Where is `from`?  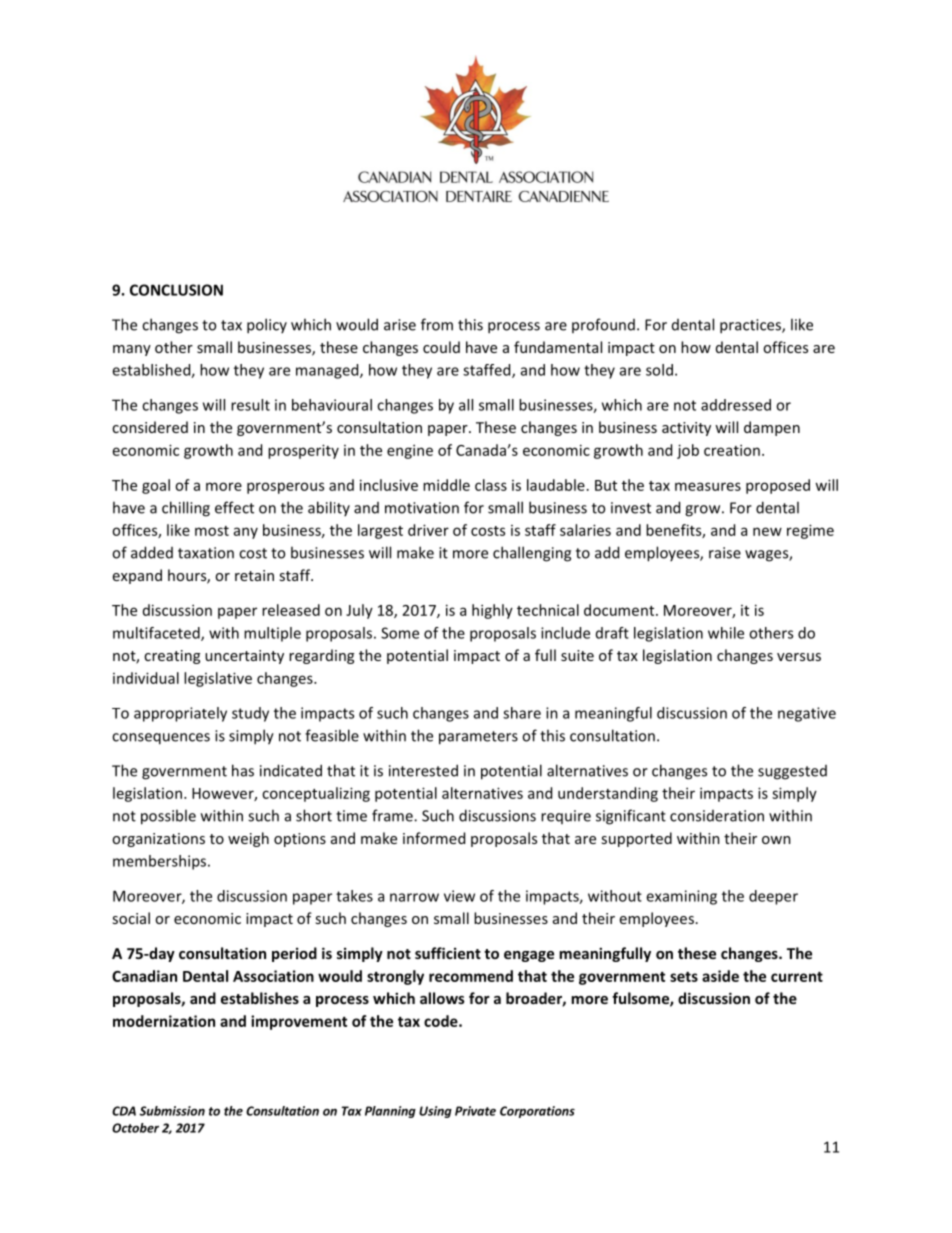 from is located at coordinates (437, 324).
